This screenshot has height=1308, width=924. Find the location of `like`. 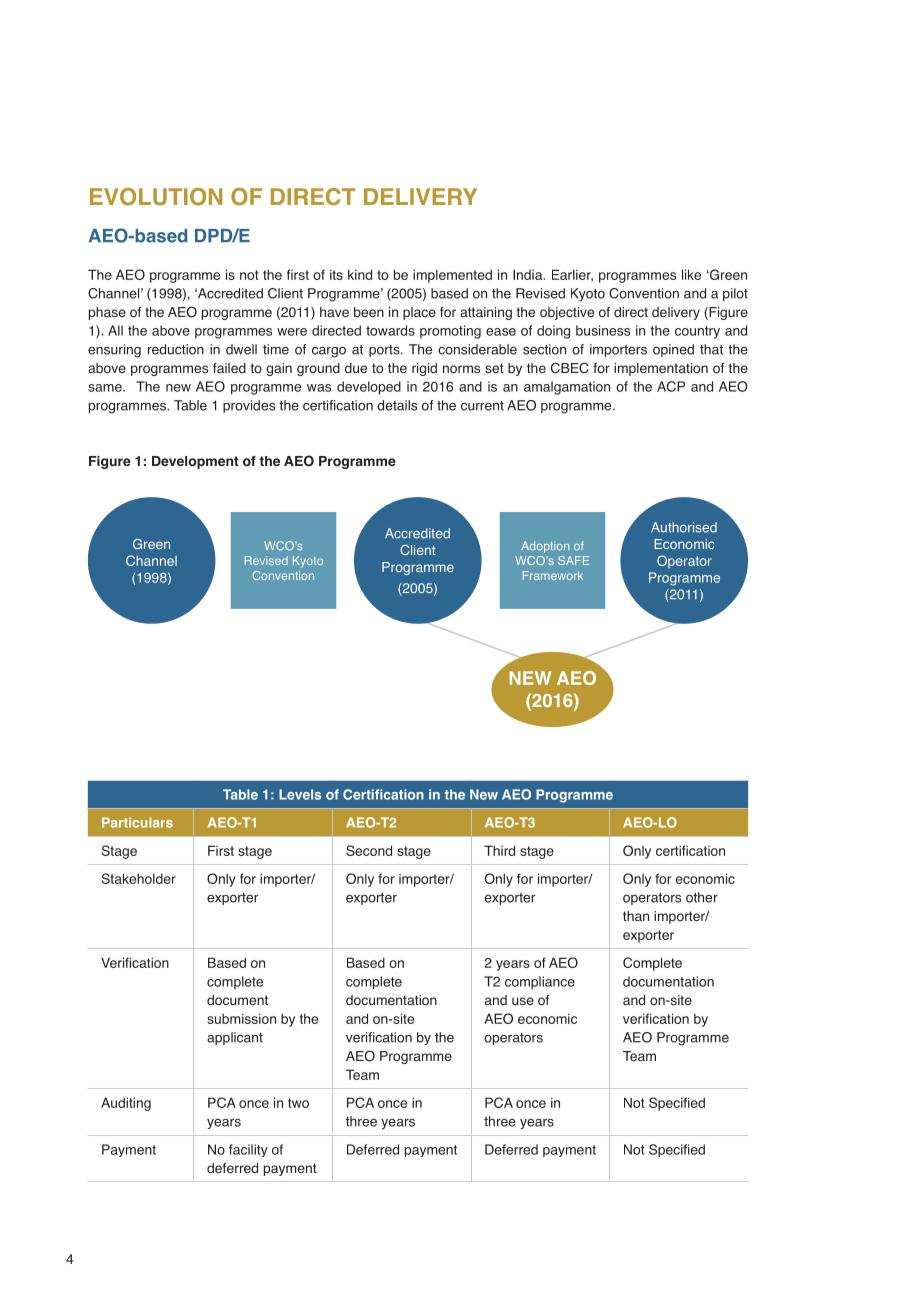

like is located at coordinates (691, 274).
